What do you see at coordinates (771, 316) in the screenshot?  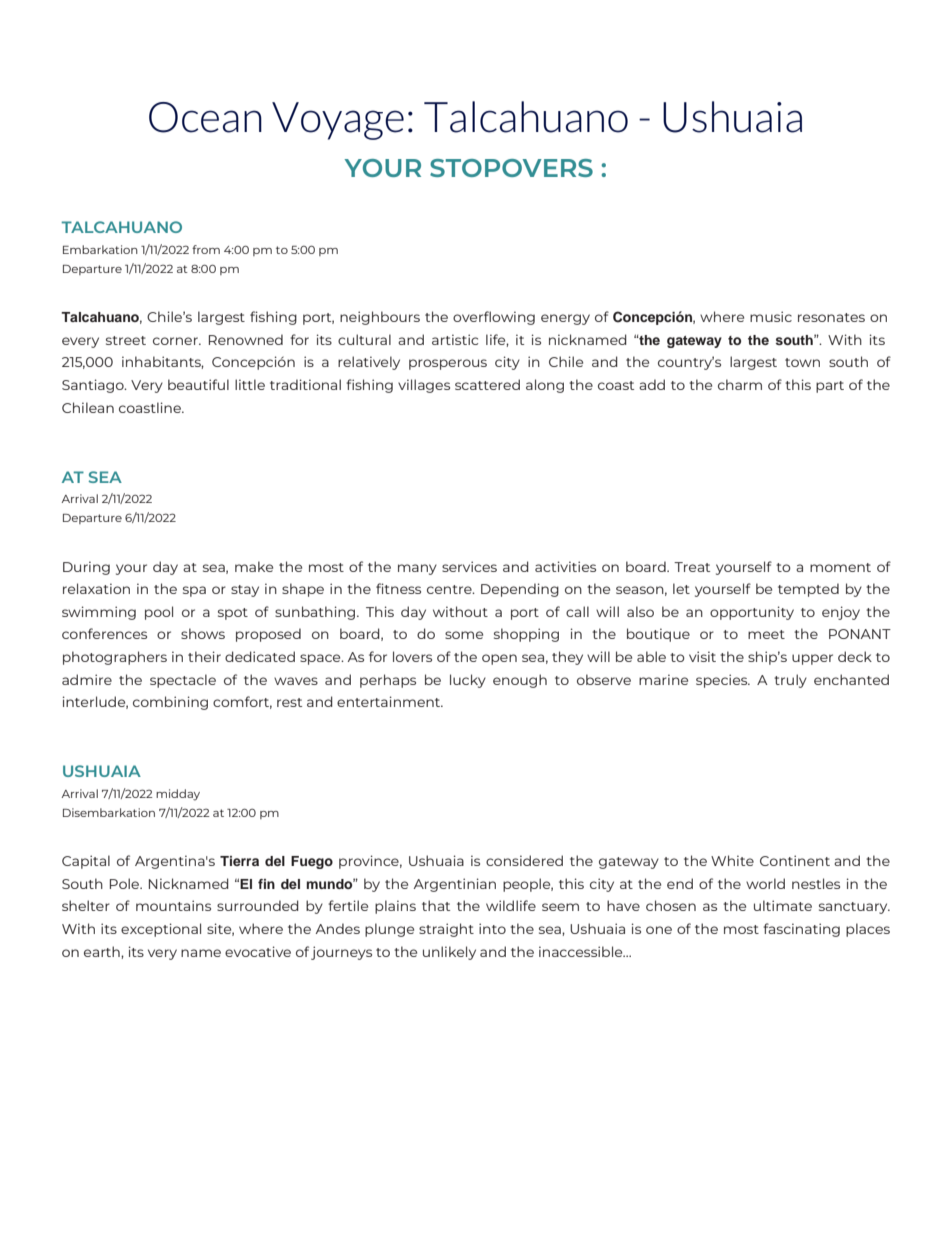 I see `music` at bounding box center [771, 316].
